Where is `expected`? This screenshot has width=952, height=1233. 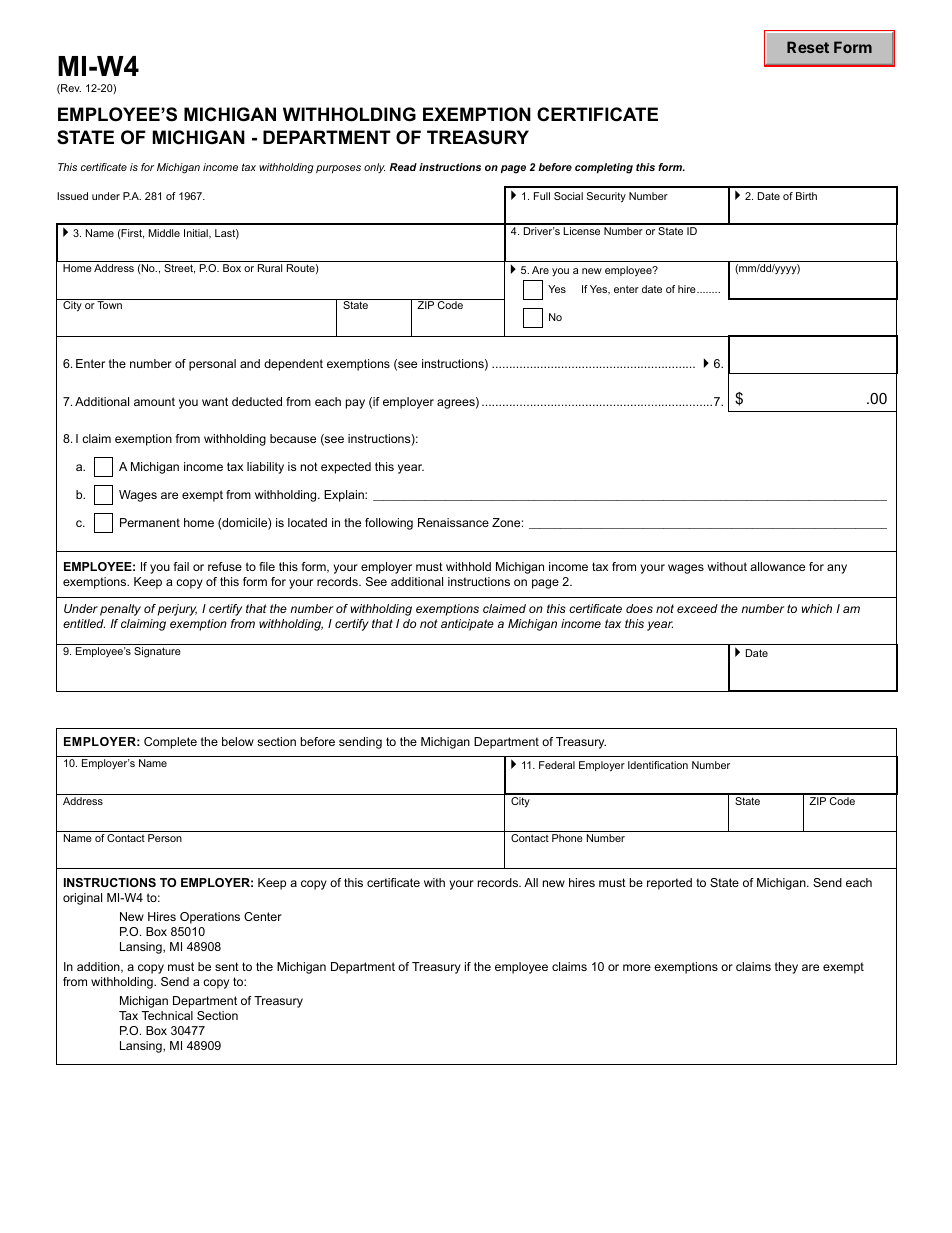 expected is located at coordinates (346, 468).
